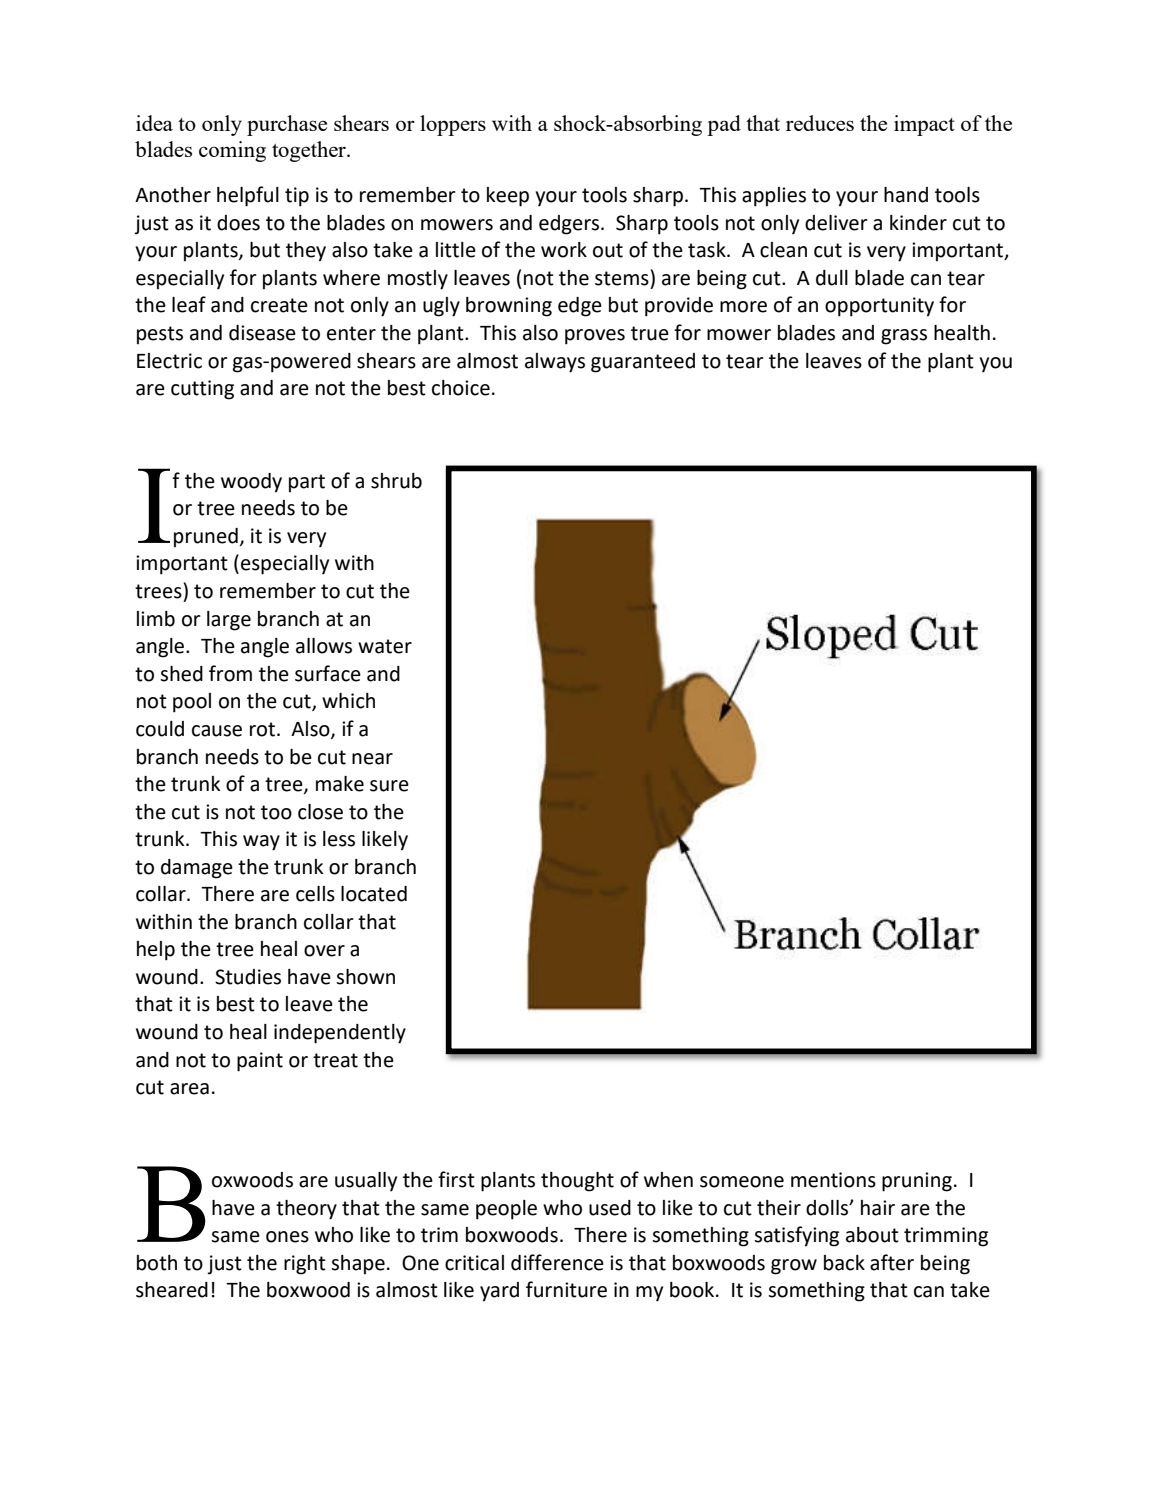 The height and width of the screenshot is (1490, 1151). Describe the element at coordinates (374, 894) in the screenshot. I see `located` at that location.
